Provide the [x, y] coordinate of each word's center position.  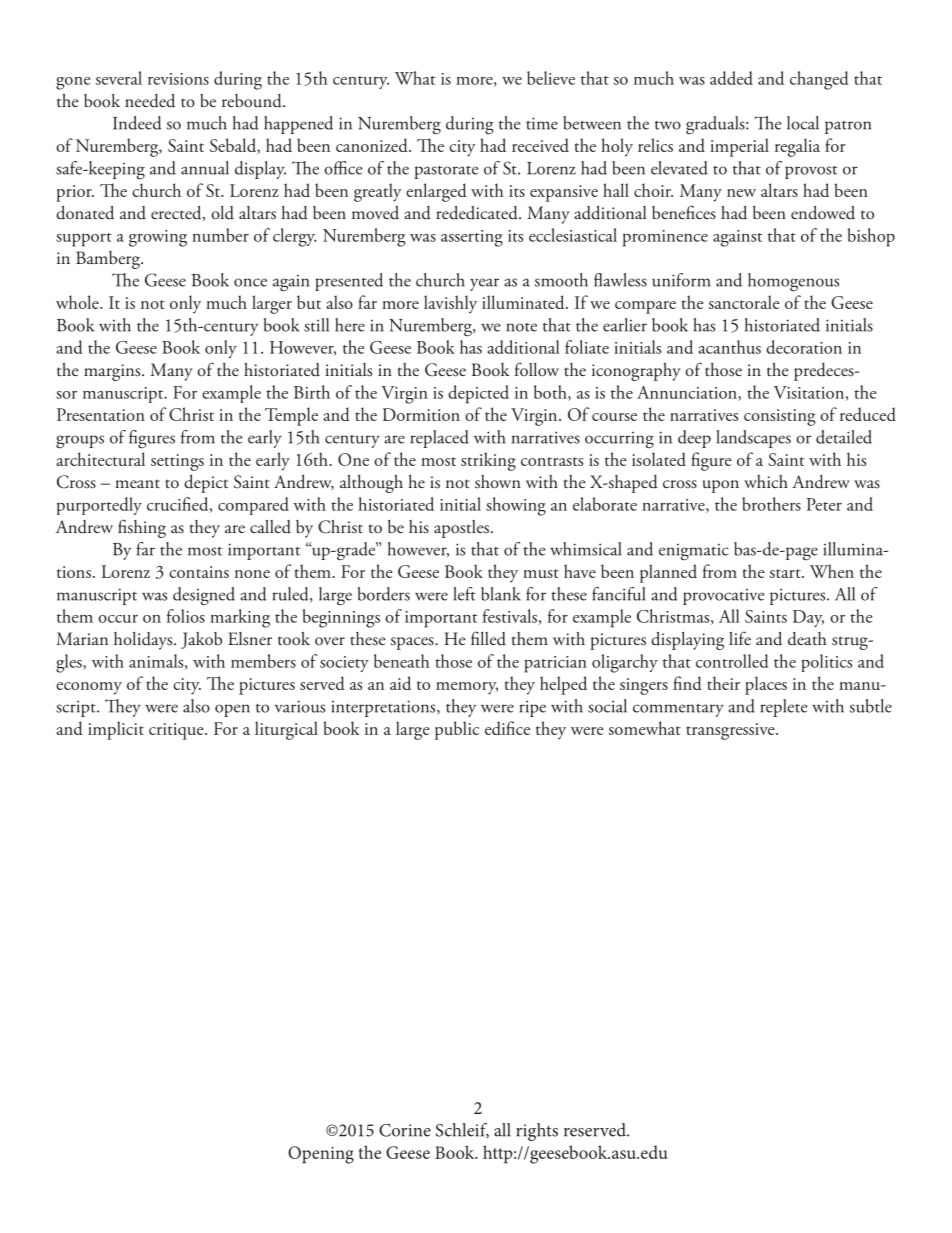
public [457, 730]
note [521, 327]
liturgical [286, 730]
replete [784, 708]
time [542, 123]
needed [150, 101]
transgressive [731, 731]
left [465, 594]
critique [177, 731]
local [803, 123]
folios [186, 616]
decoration [804, 347]
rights [537, 1132]
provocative [724, 597]
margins [113, 372]
